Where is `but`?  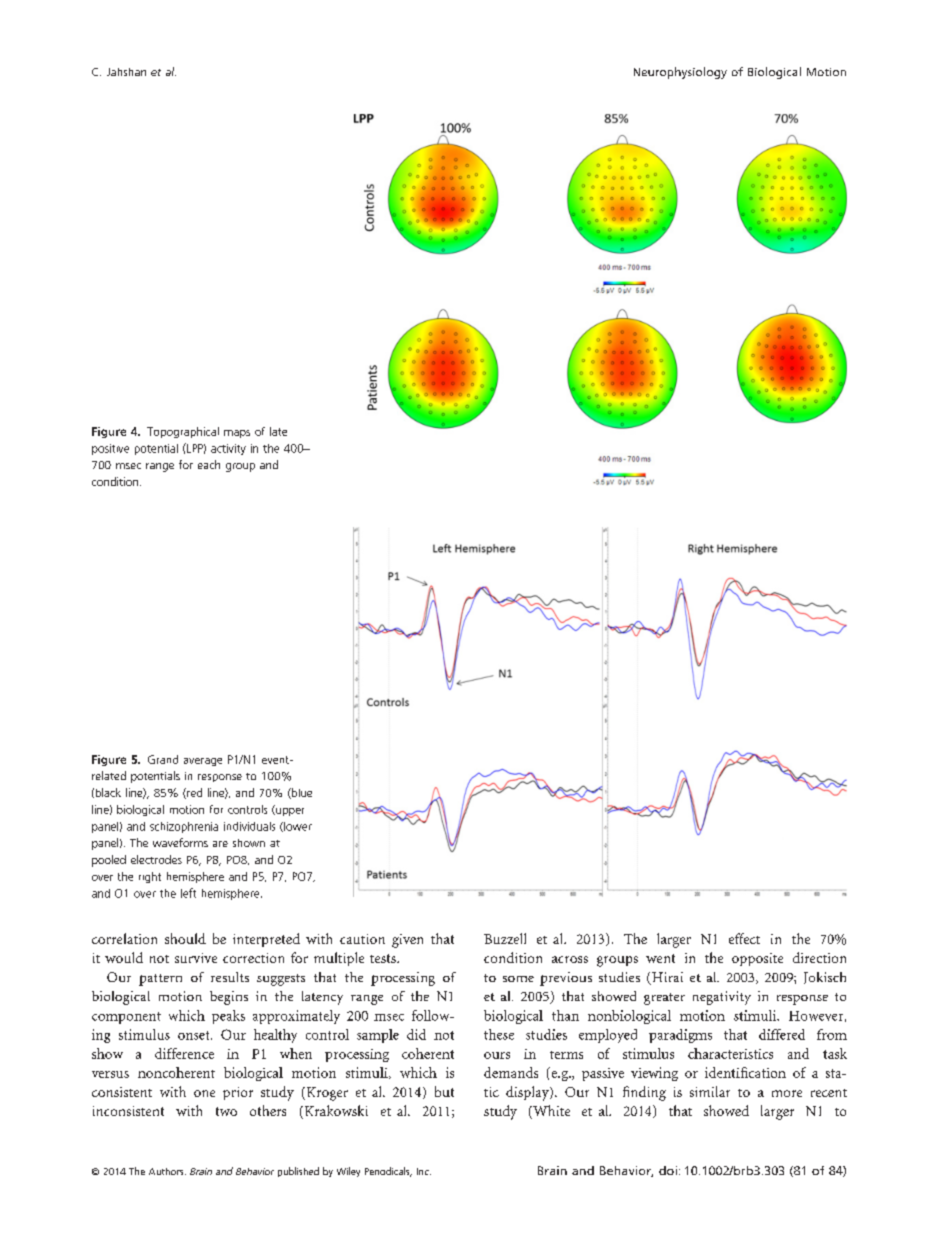
but is located at coordinates (444, 1091).
